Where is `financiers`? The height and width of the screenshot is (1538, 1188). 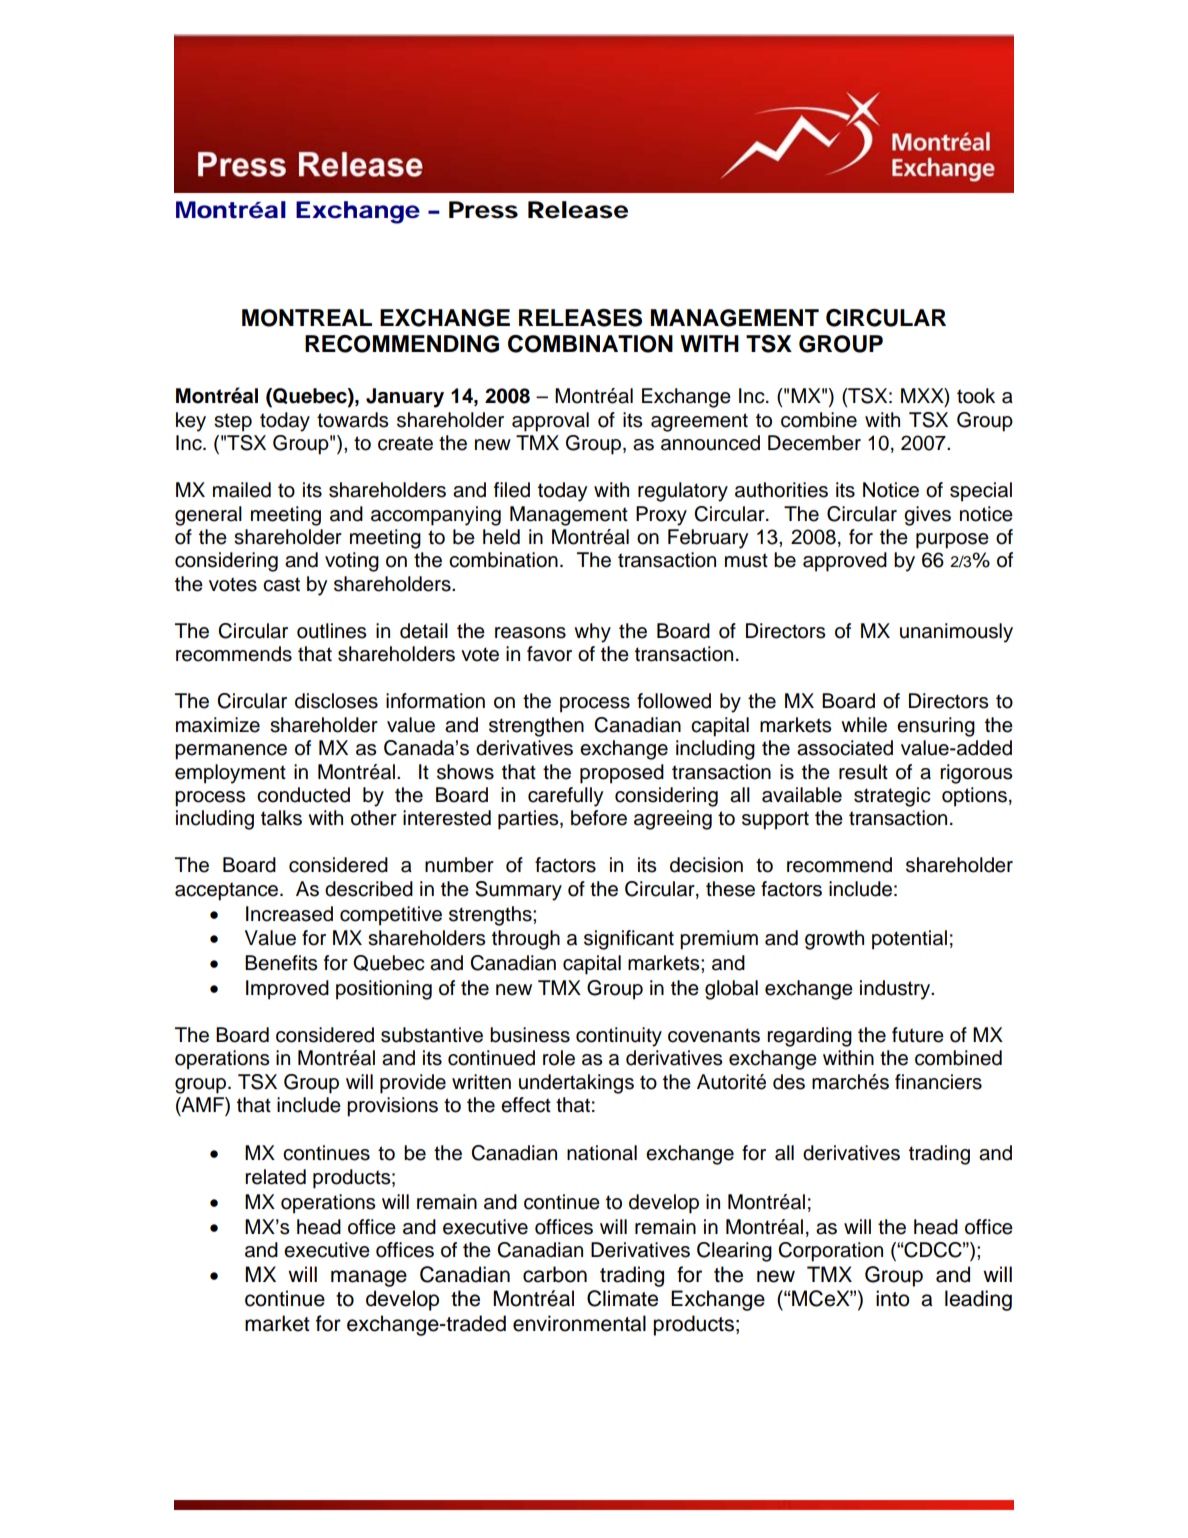 financiers is located at coordinates (938, 1082).
